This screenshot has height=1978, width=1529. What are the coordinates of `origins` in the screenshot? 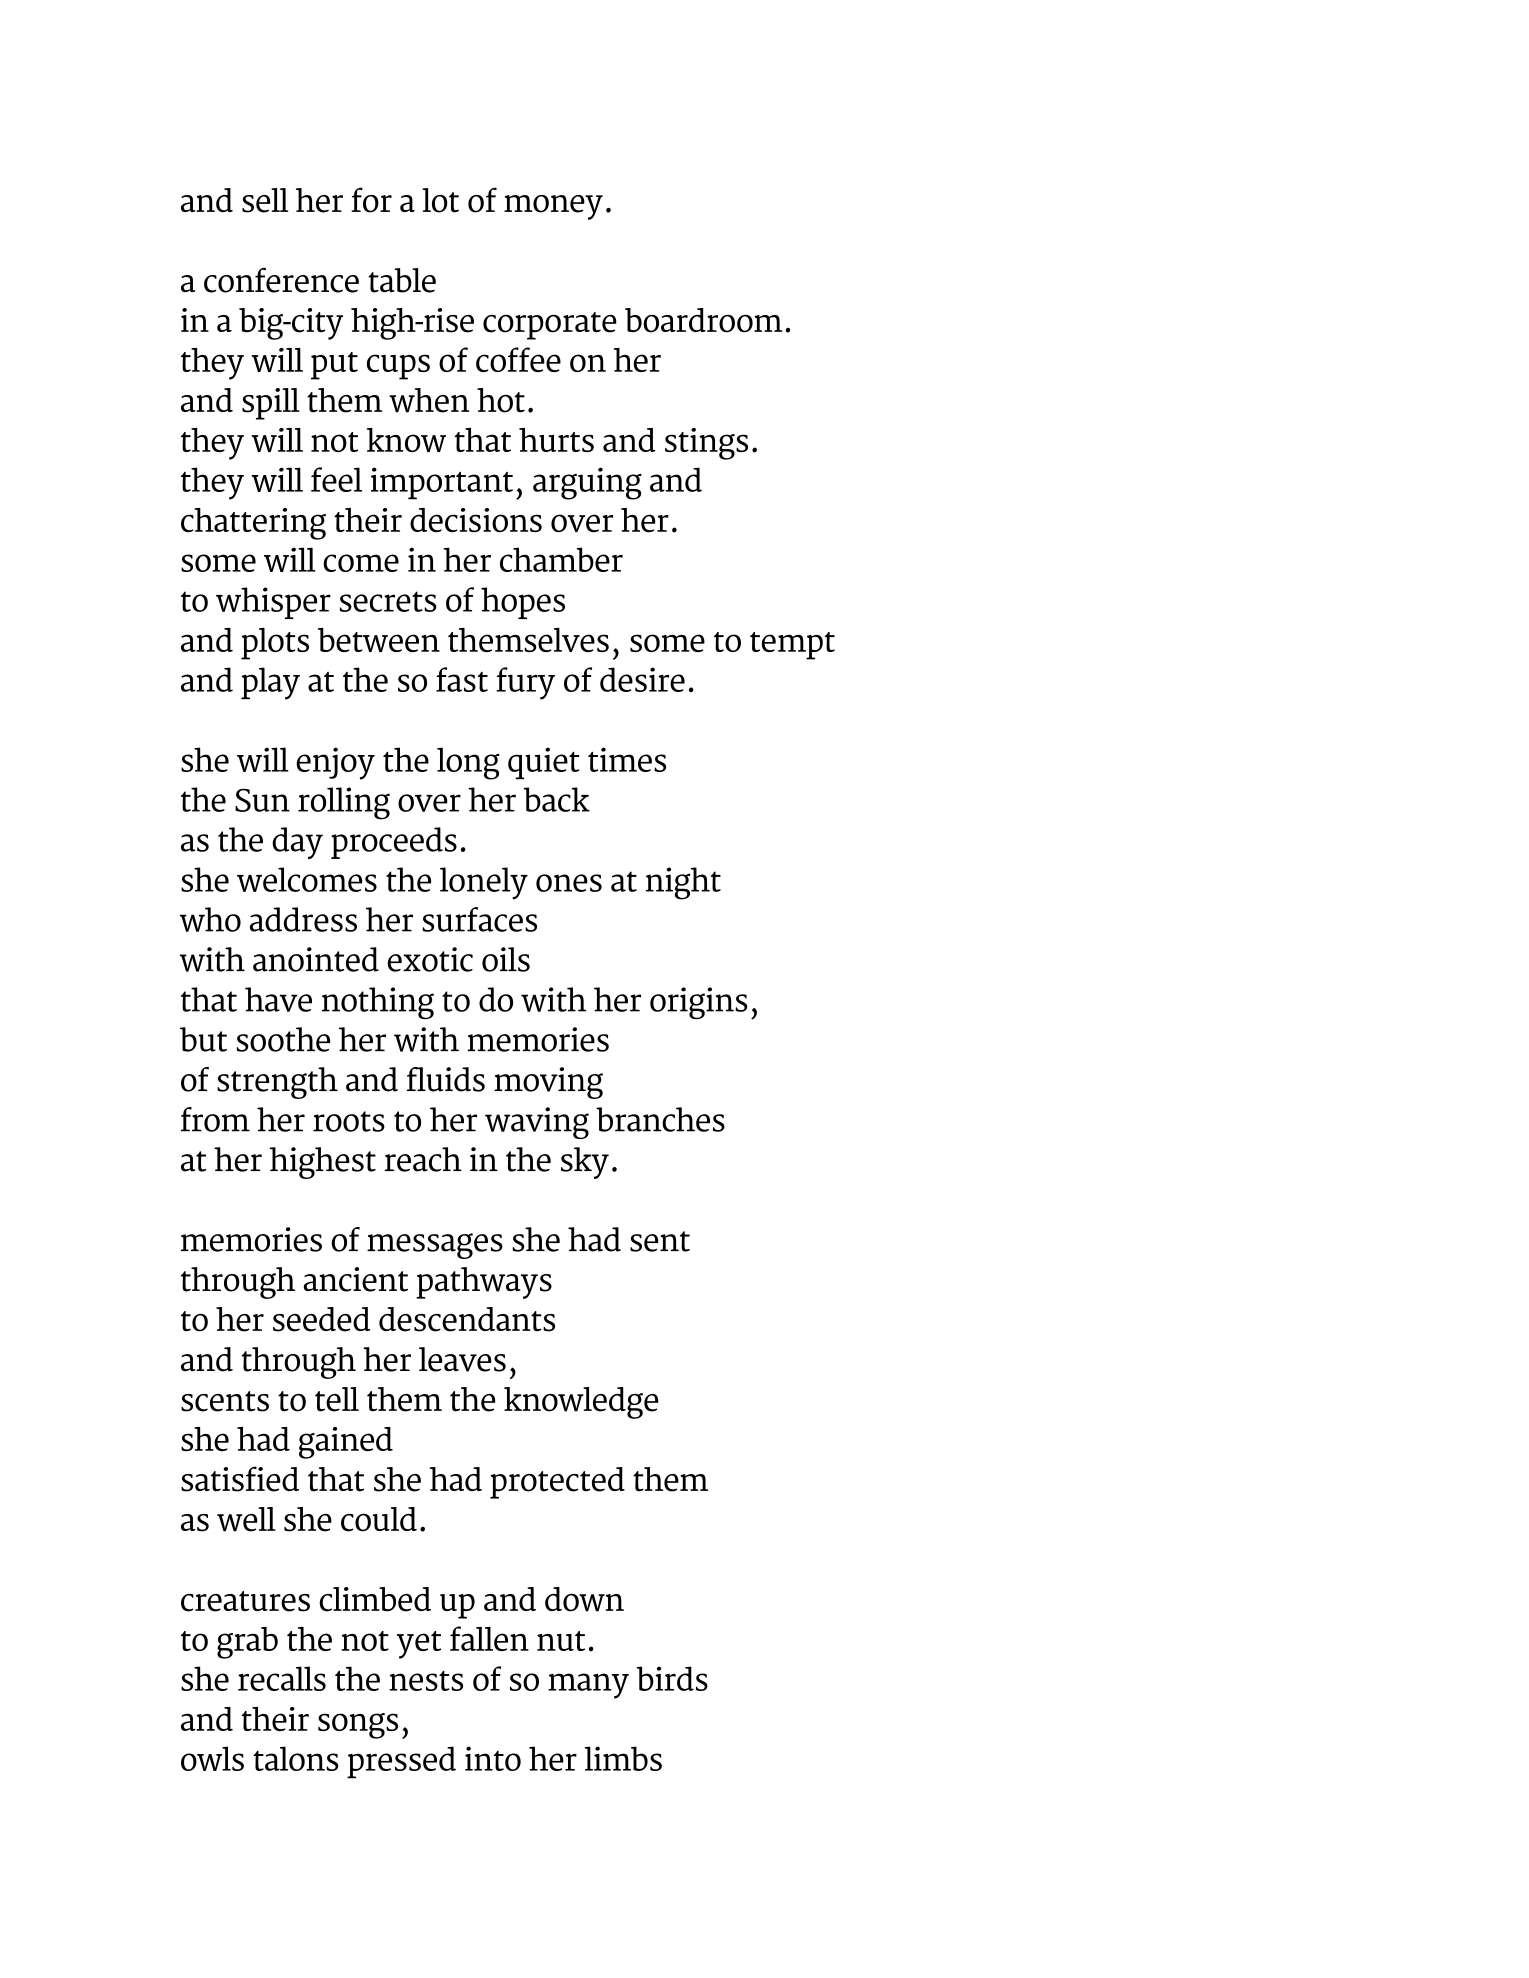 It's located at (699, 1003).
